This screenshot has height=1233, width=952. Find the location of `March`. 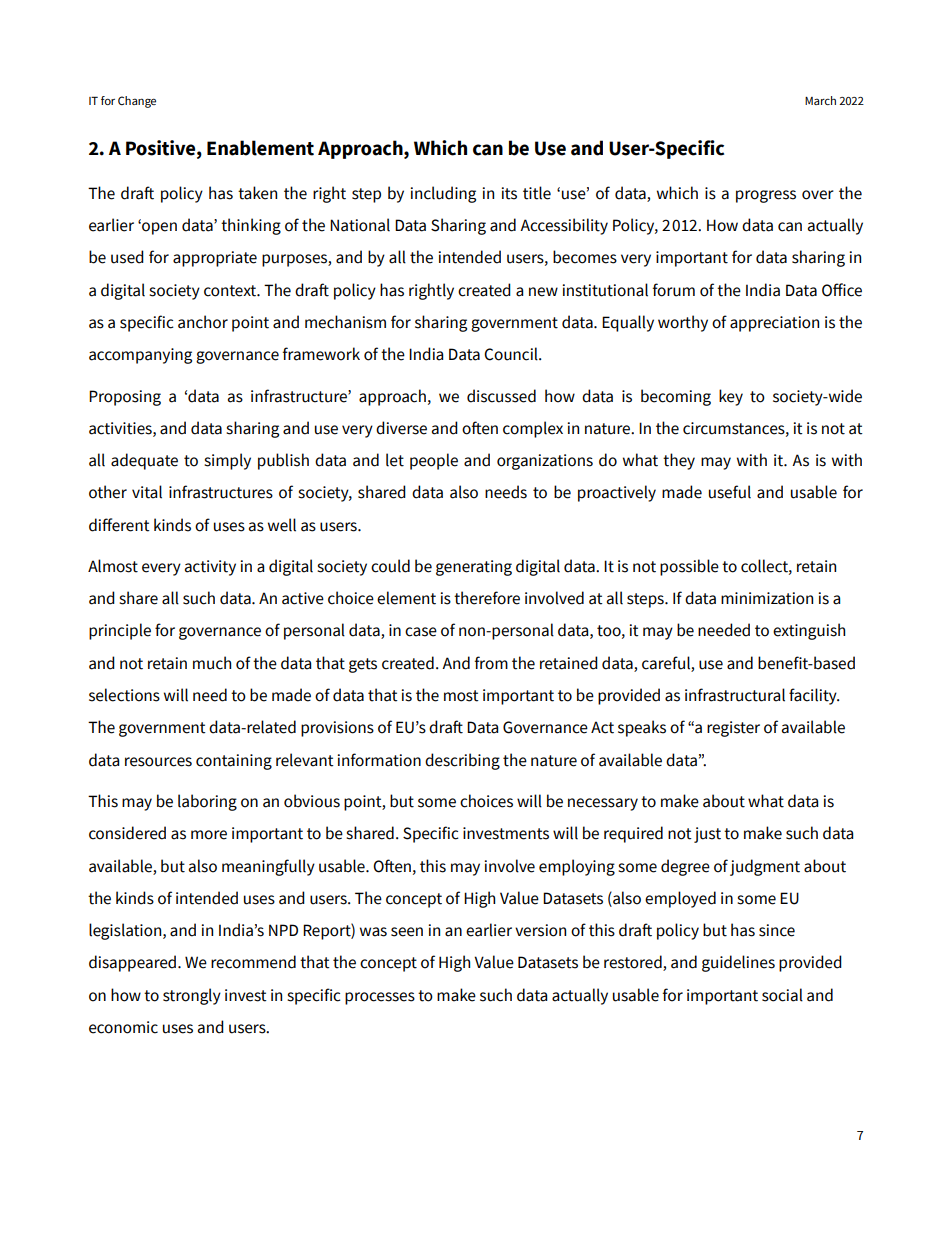

March is located at coordinates (820, 100).
